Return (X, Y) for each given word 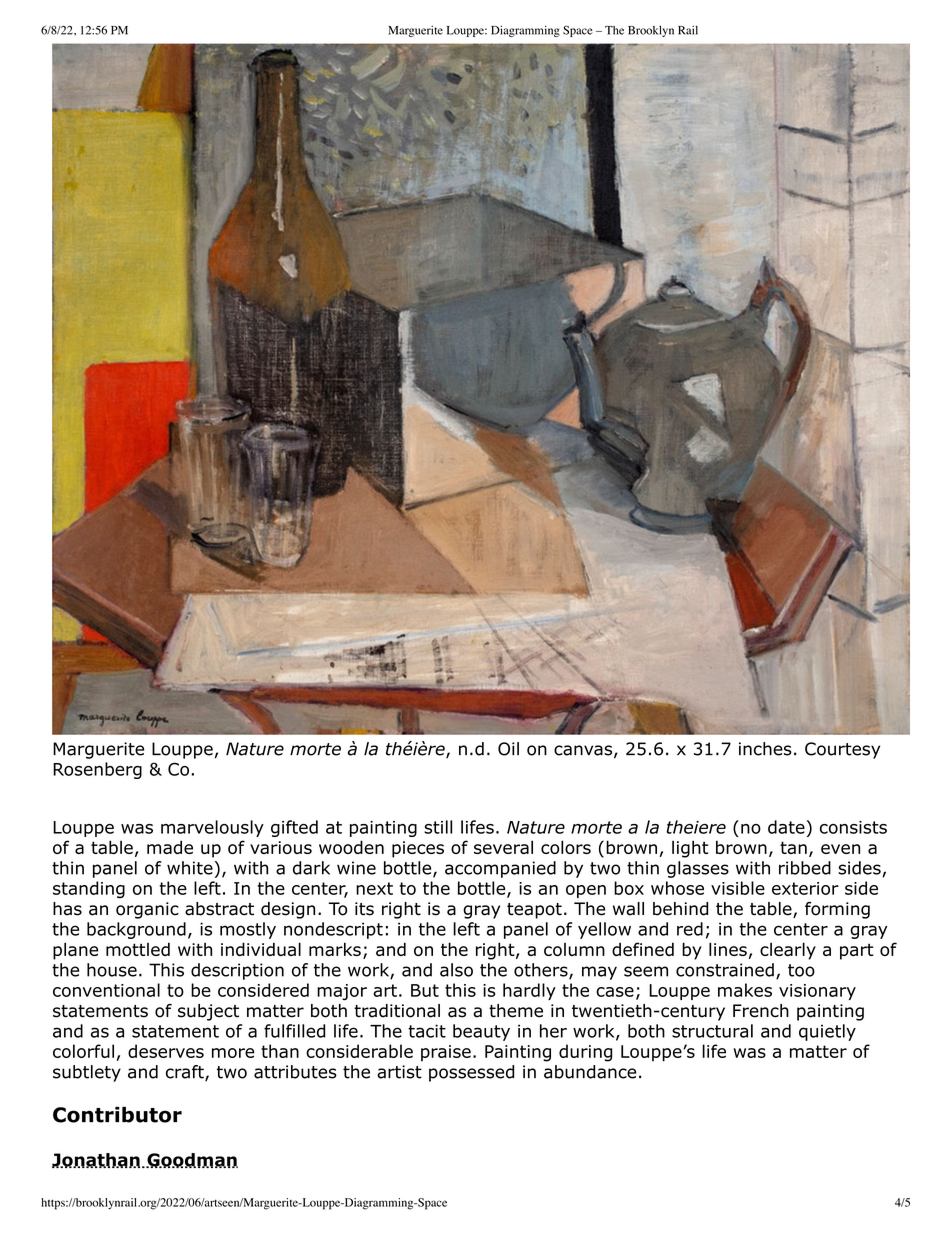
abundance (590, 1072)
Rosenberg (97, 770)
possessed (471, 1073)
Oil (508, 749)
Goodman (192, 1160)
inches (765, 749)
